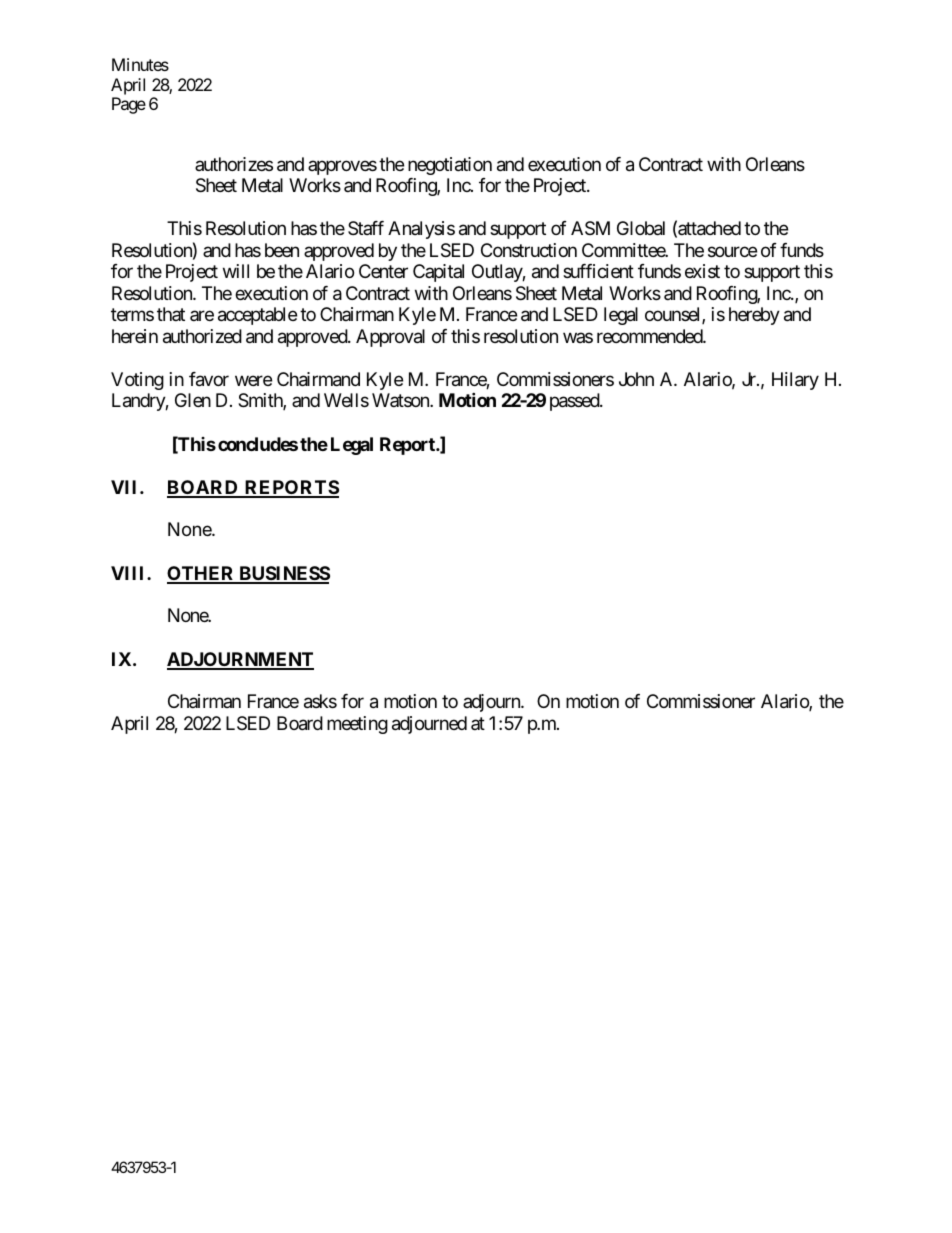 The image size is (952, 1233). I want to click on meeting, so click(357, 725).
